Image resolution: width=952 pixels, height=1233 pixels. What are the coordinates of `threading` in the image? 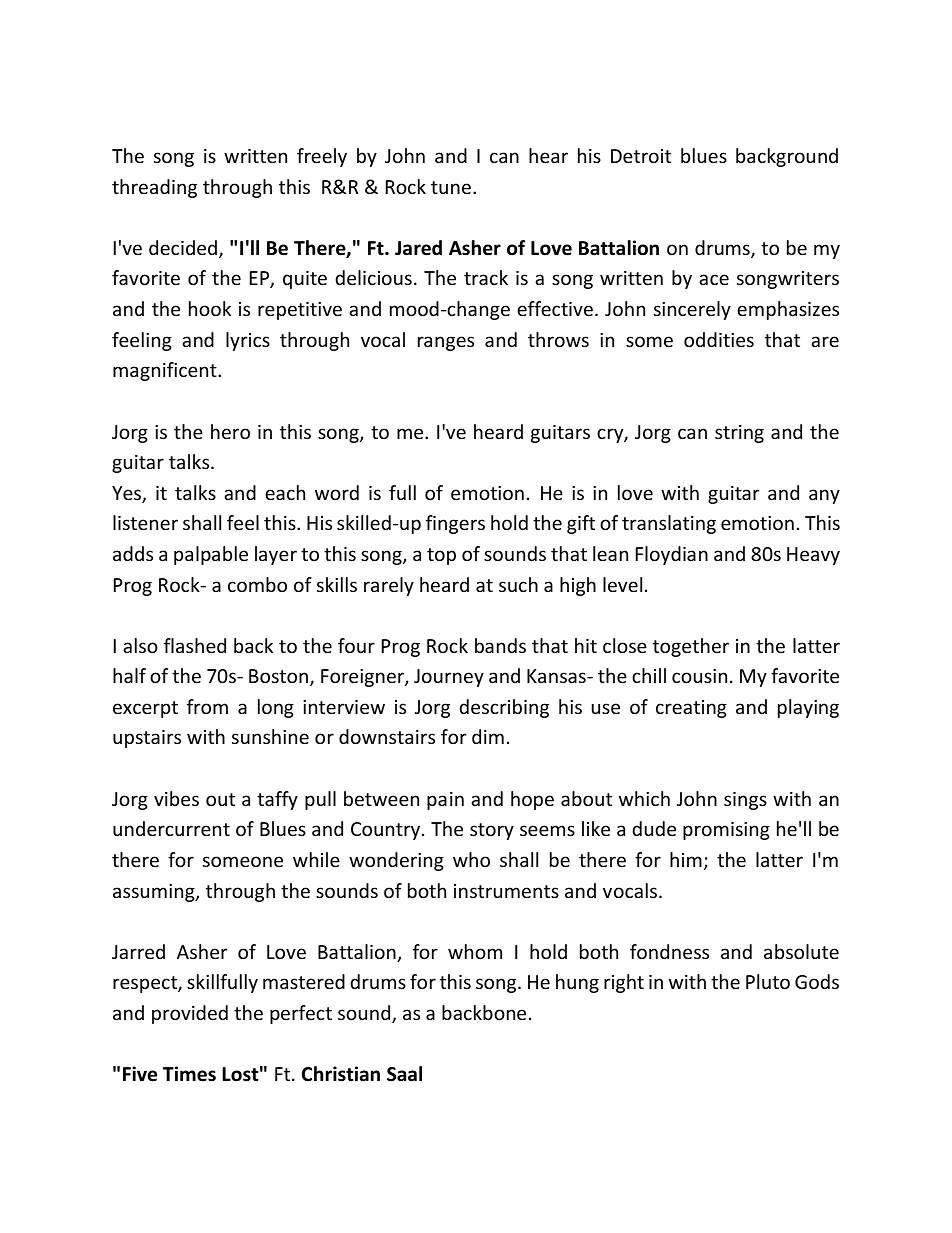 It's located at (154, 188).
